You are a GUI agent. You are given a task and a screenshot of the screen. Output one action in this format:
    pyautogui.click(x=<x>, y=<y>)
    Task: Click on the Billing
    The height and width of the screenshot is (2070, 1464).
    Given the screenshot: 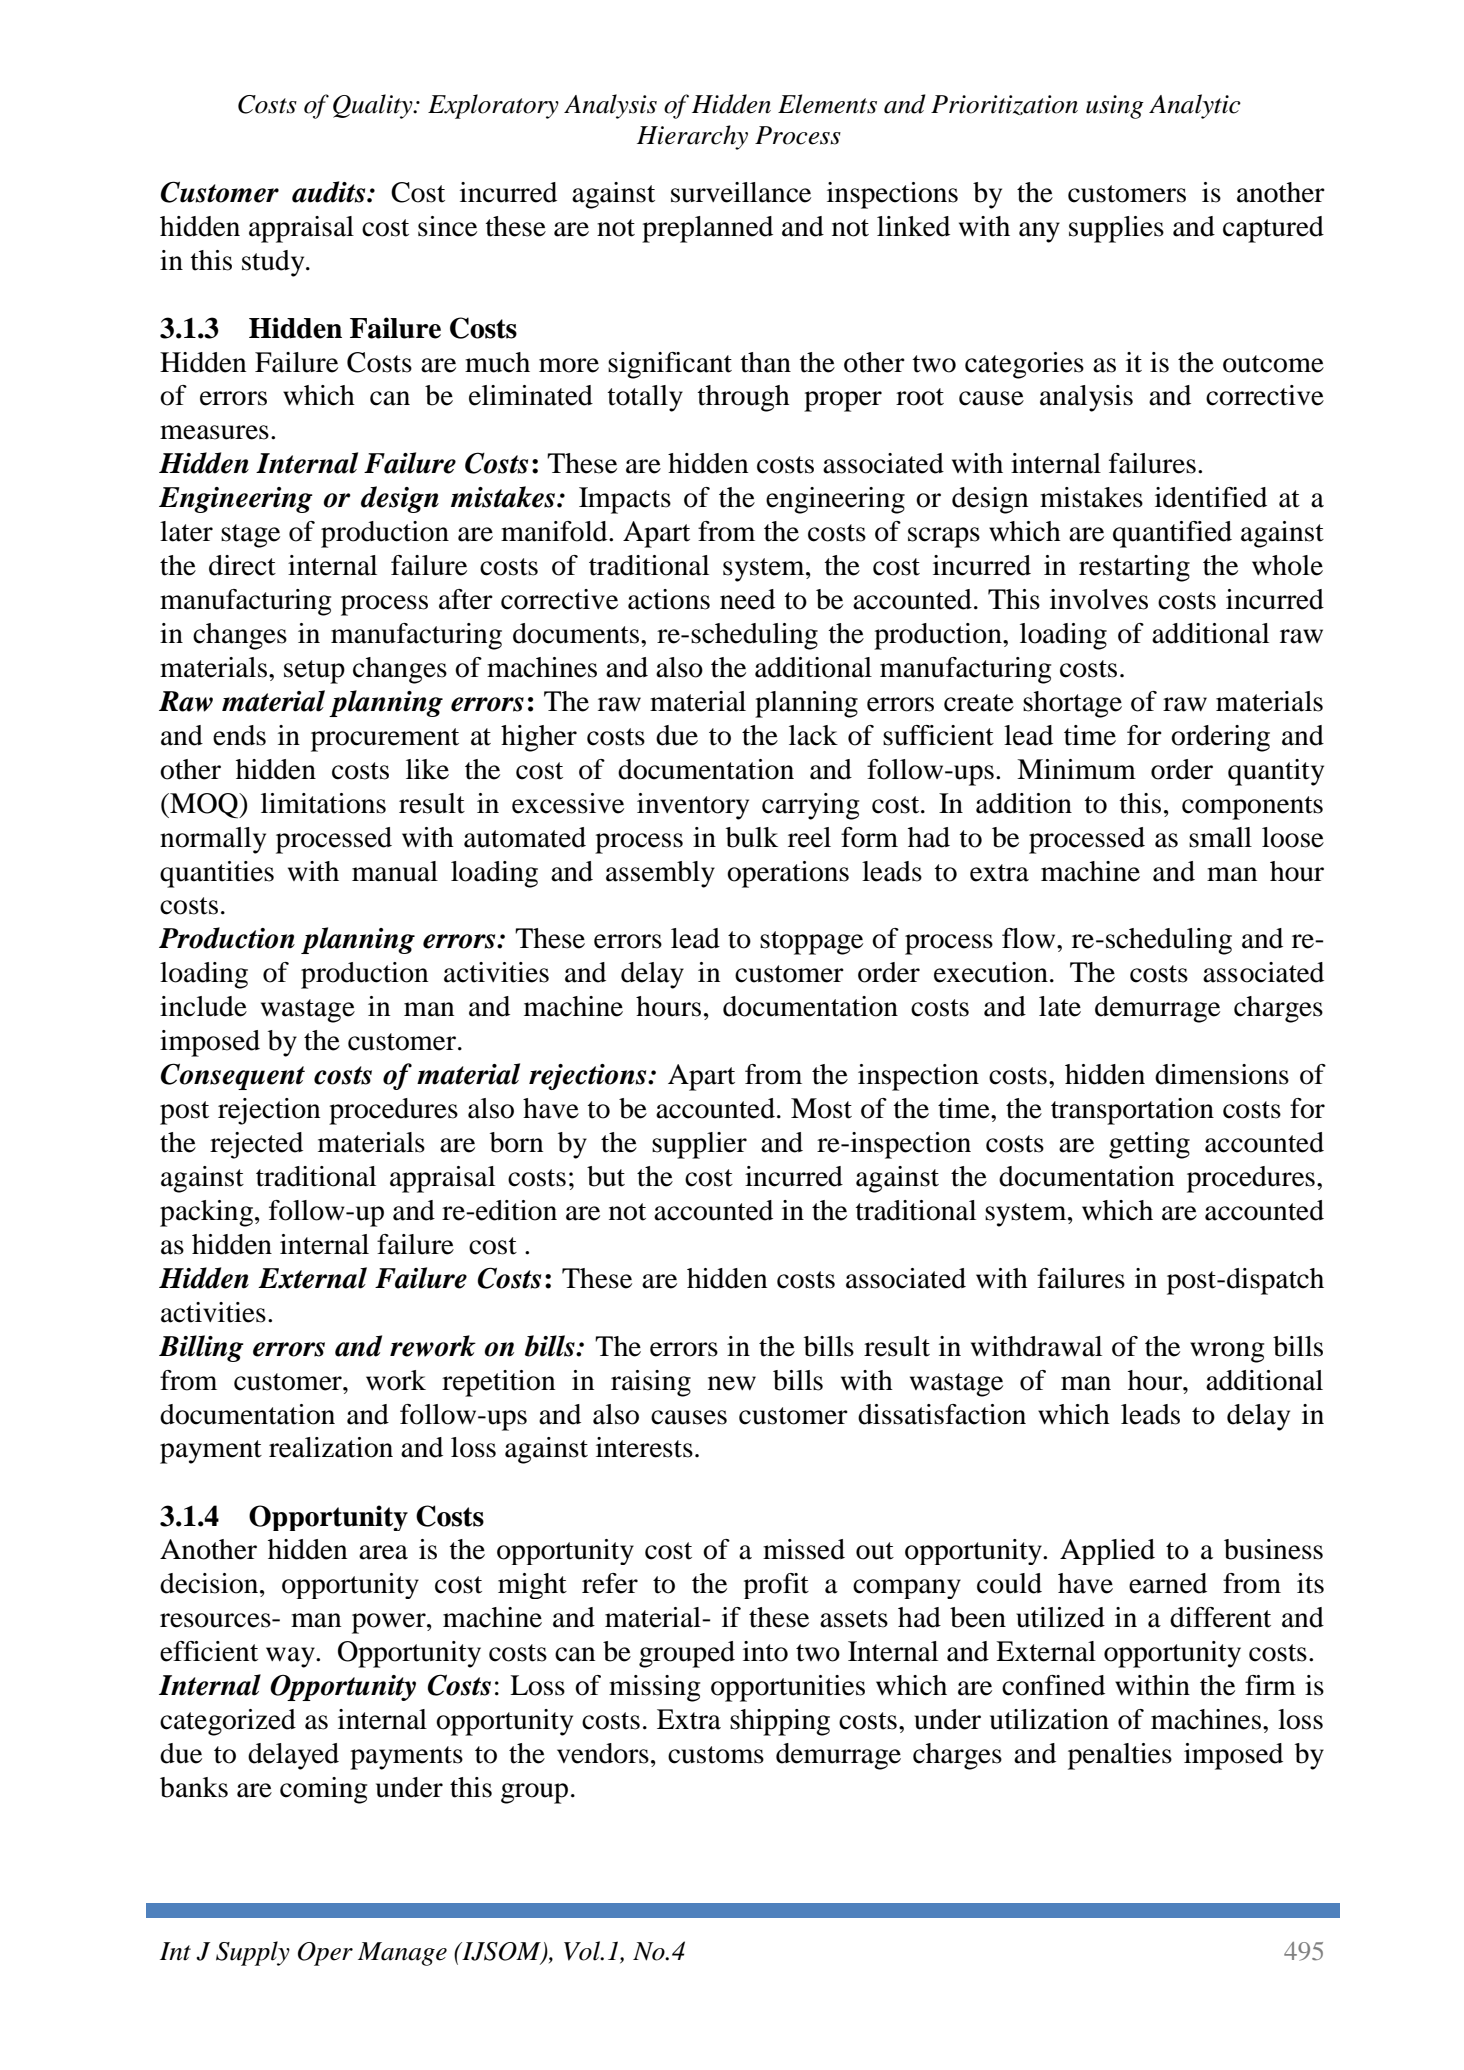 What is the action you would take?
    pyautogui.click(x=201, y=1348)
